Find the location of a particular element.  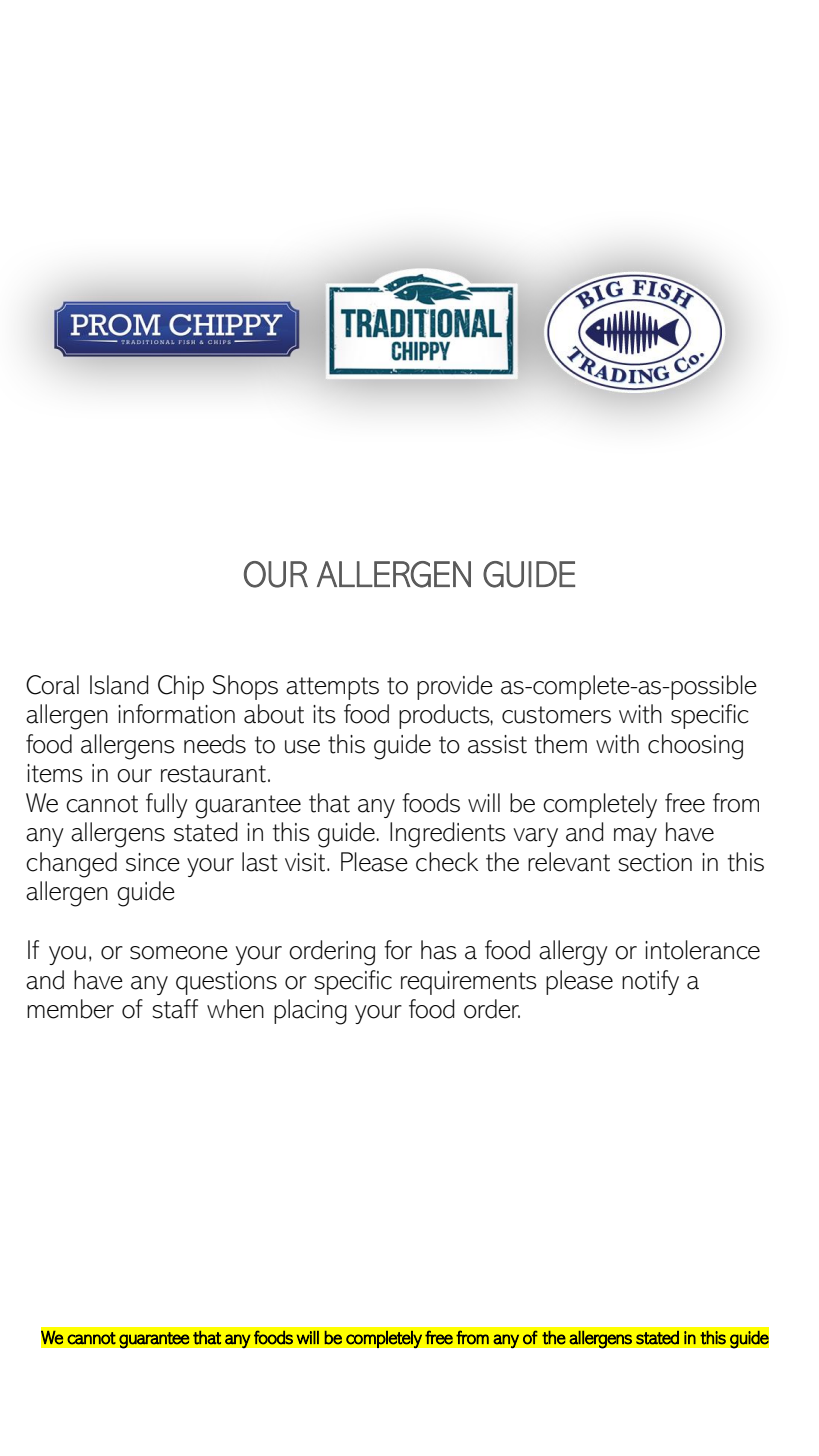

use is located at coordinates (302, 747).
